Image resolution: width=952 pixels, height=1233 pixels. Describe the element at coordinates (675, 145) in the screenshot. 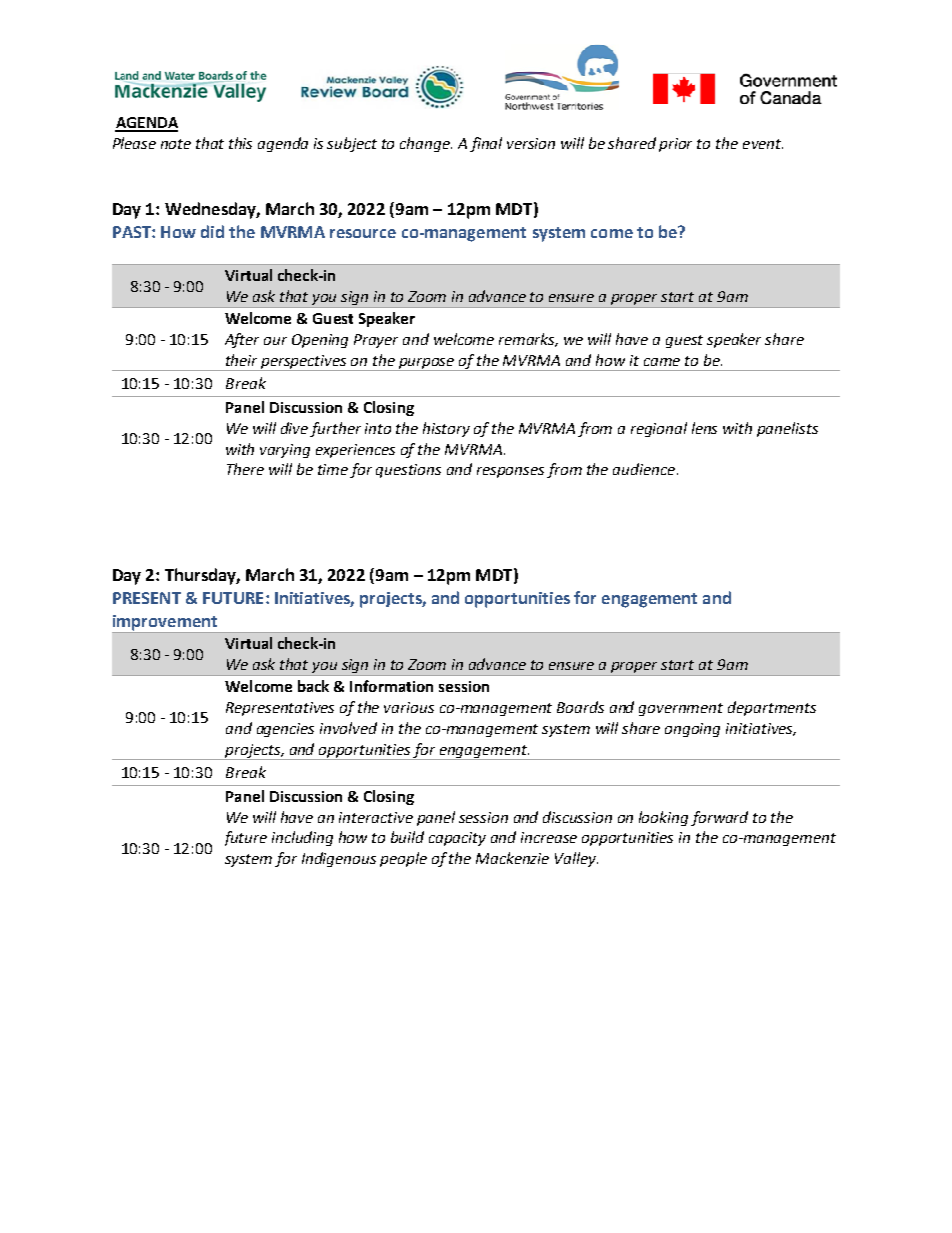

I see `prior` at that location.
